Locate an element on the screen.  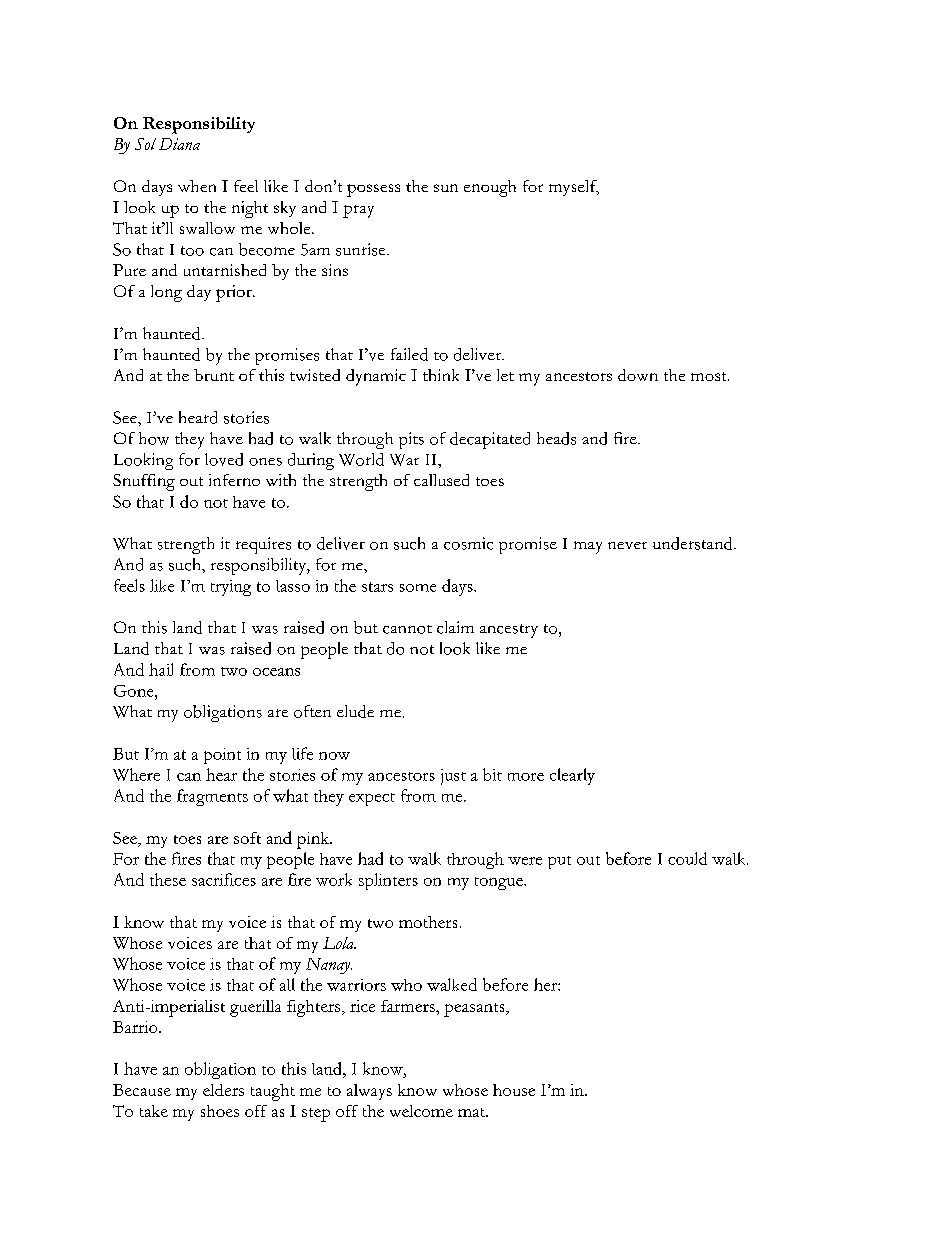
welcome is located at coordinates (421, 1111).
